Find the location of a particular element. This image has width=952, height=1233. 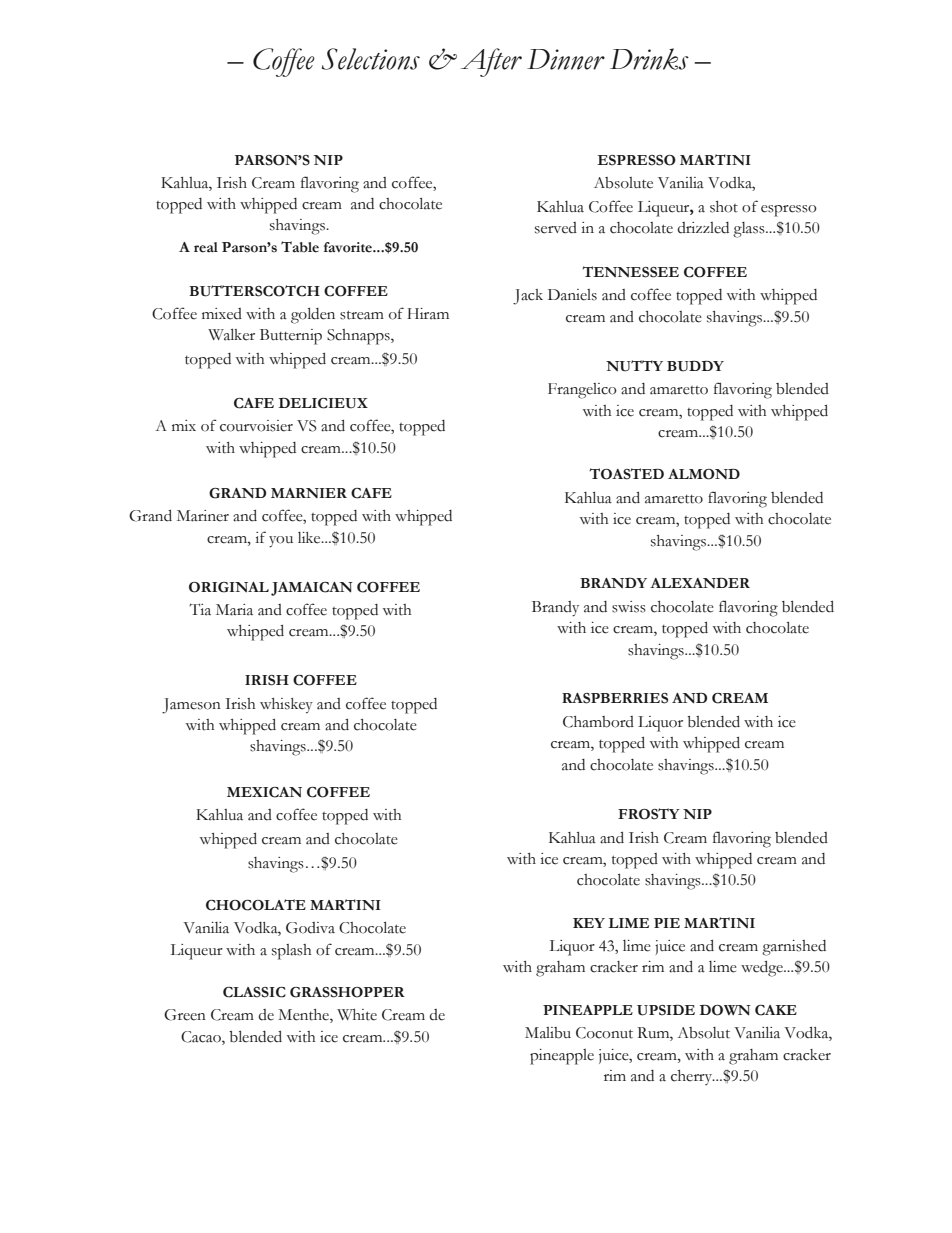

BUDDY is located at coordinates (695, 366).
